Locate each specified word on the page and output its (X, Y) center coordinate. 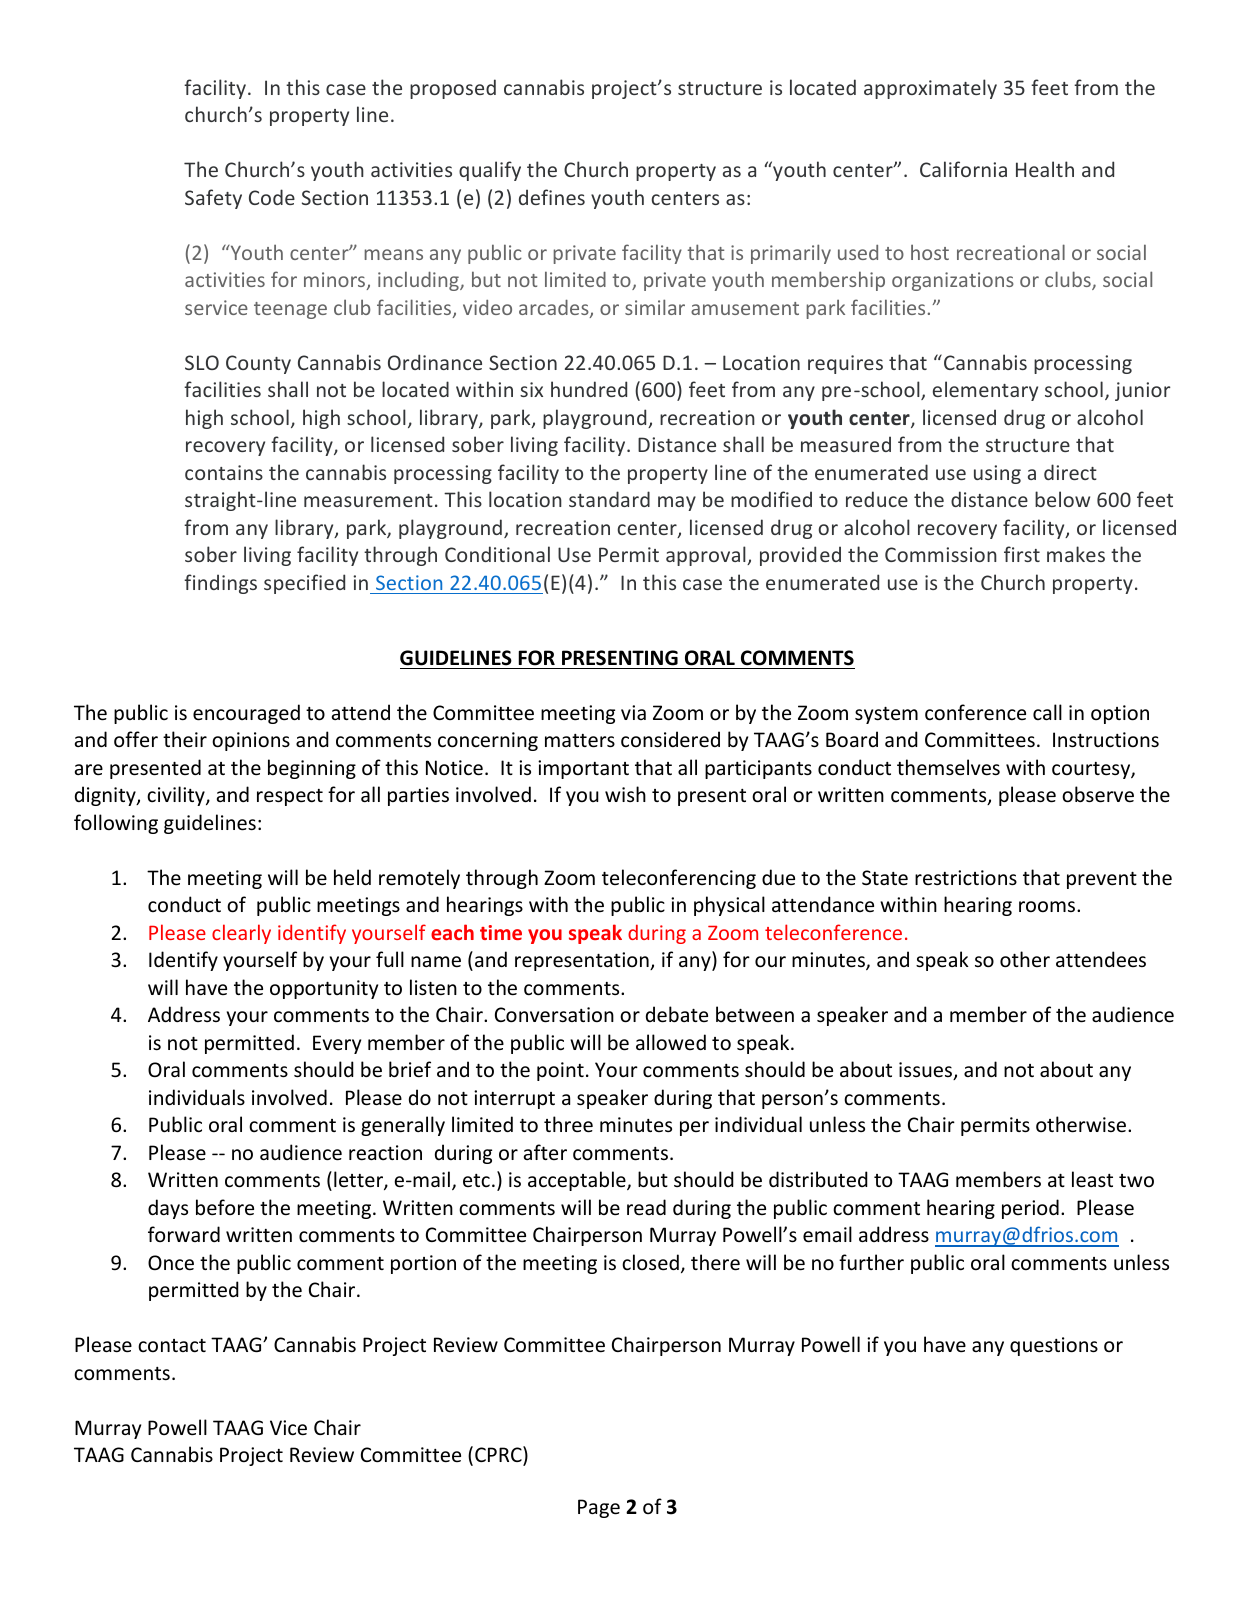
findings (220, 584)
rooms (1048, 906)
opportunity (324, 989)
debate (677, 1014)
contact (172, 1346)
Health (1045, 169)
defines (552, 197)
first (1022, 554)
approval (707, 556)
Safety (213, 199)
